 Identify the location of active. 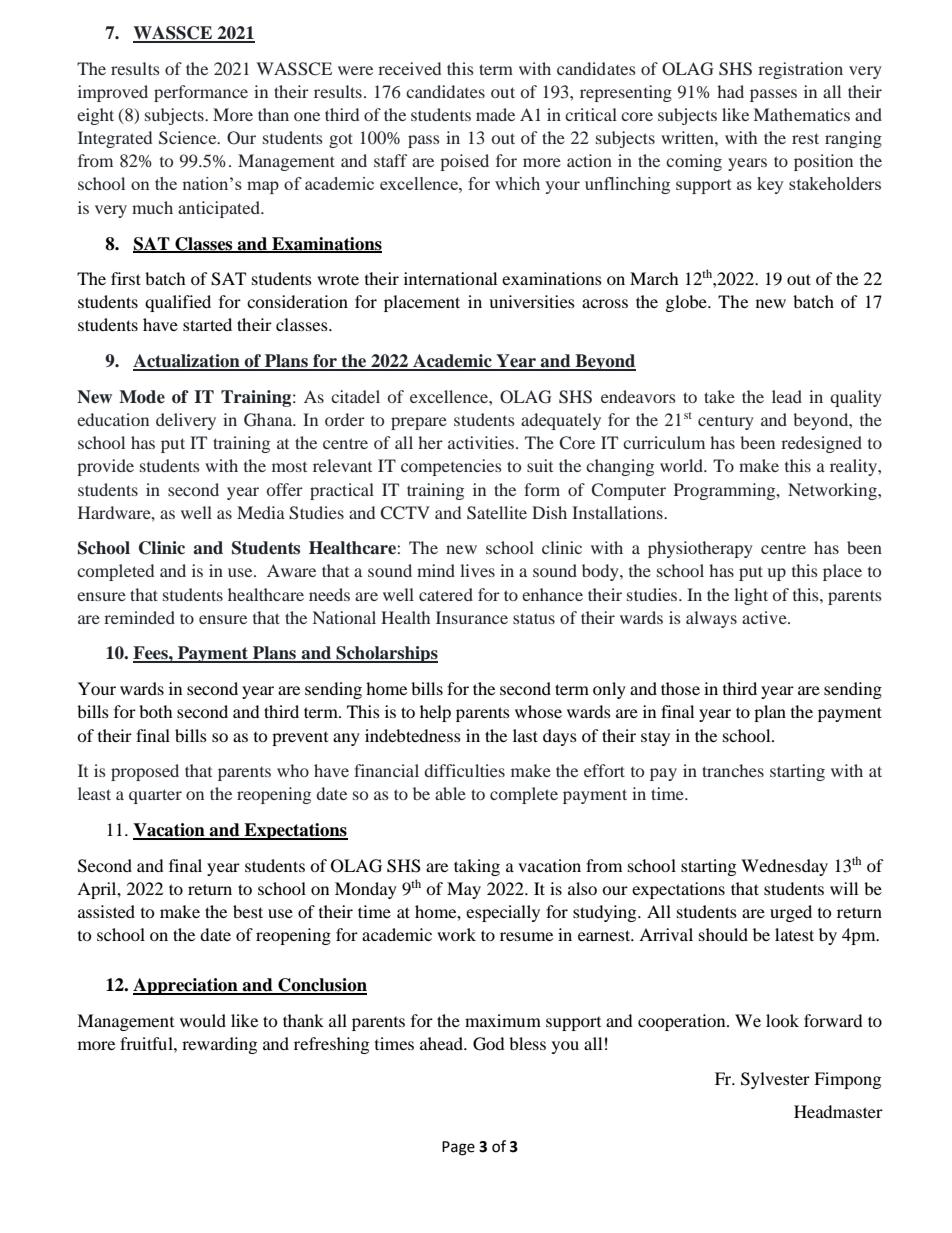
(765, 617).
